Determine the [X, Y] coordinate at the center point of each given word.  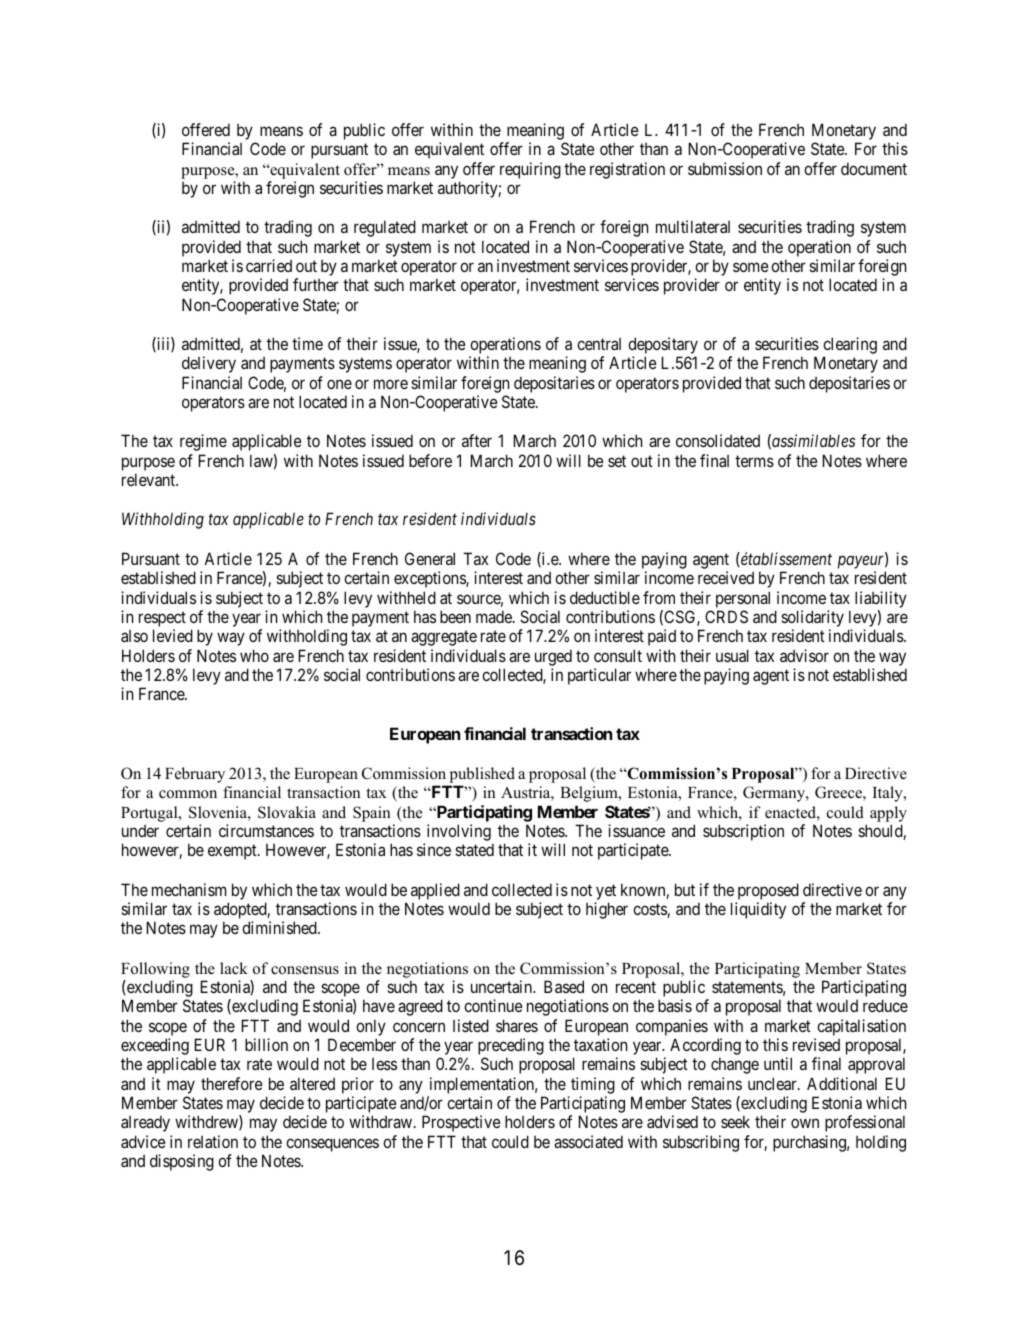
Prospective [461, 1123]
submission [725, 168]
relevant [150, 479]
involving [458, 834]
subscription [743, 832]
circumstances [266, 830]
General [430, 558]
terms [754, 461]
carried [269, 265]
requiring [530, 170]
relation [213, 1141]
